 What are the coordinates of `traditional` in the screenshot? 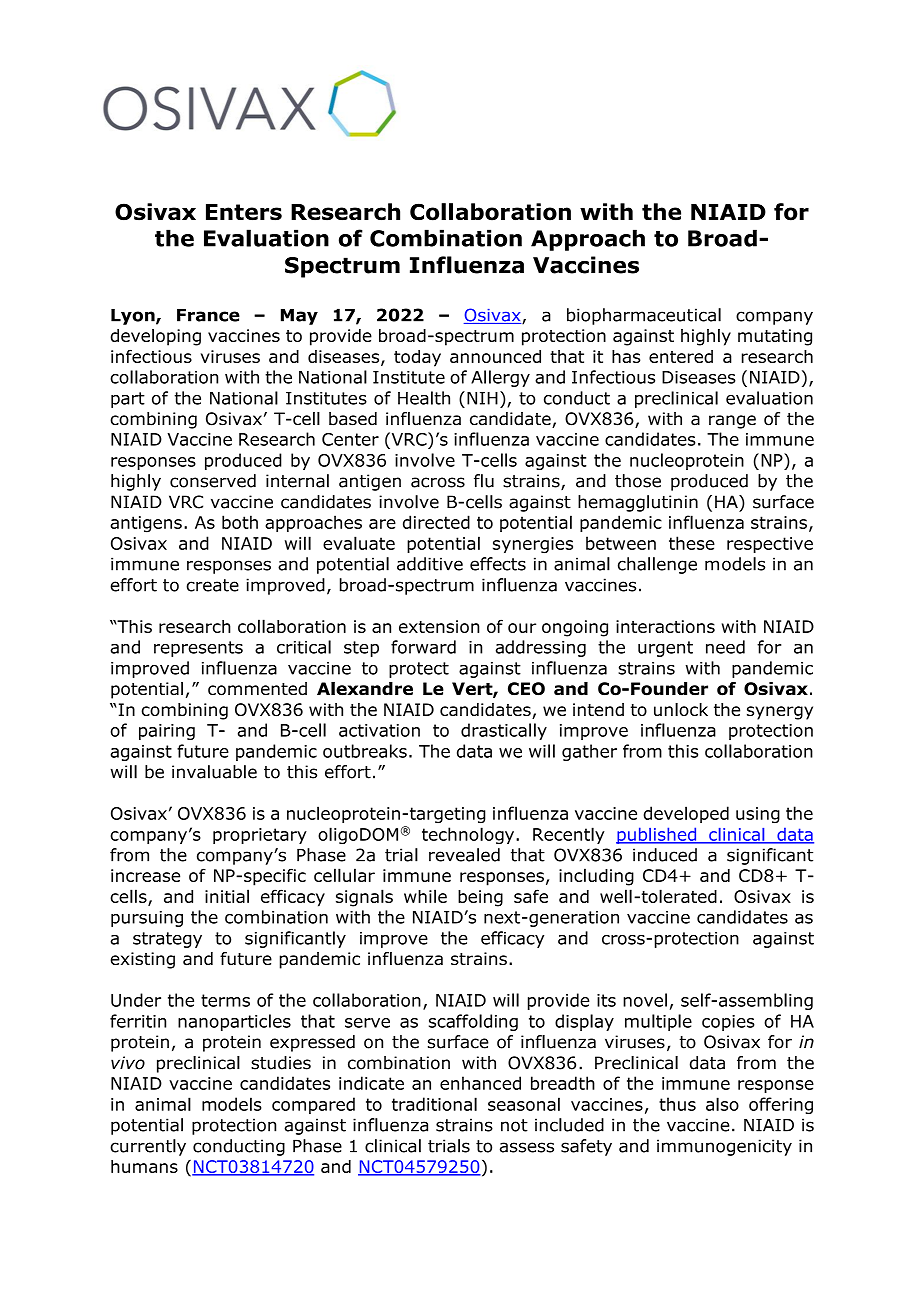 It's located at (434, 1104).
